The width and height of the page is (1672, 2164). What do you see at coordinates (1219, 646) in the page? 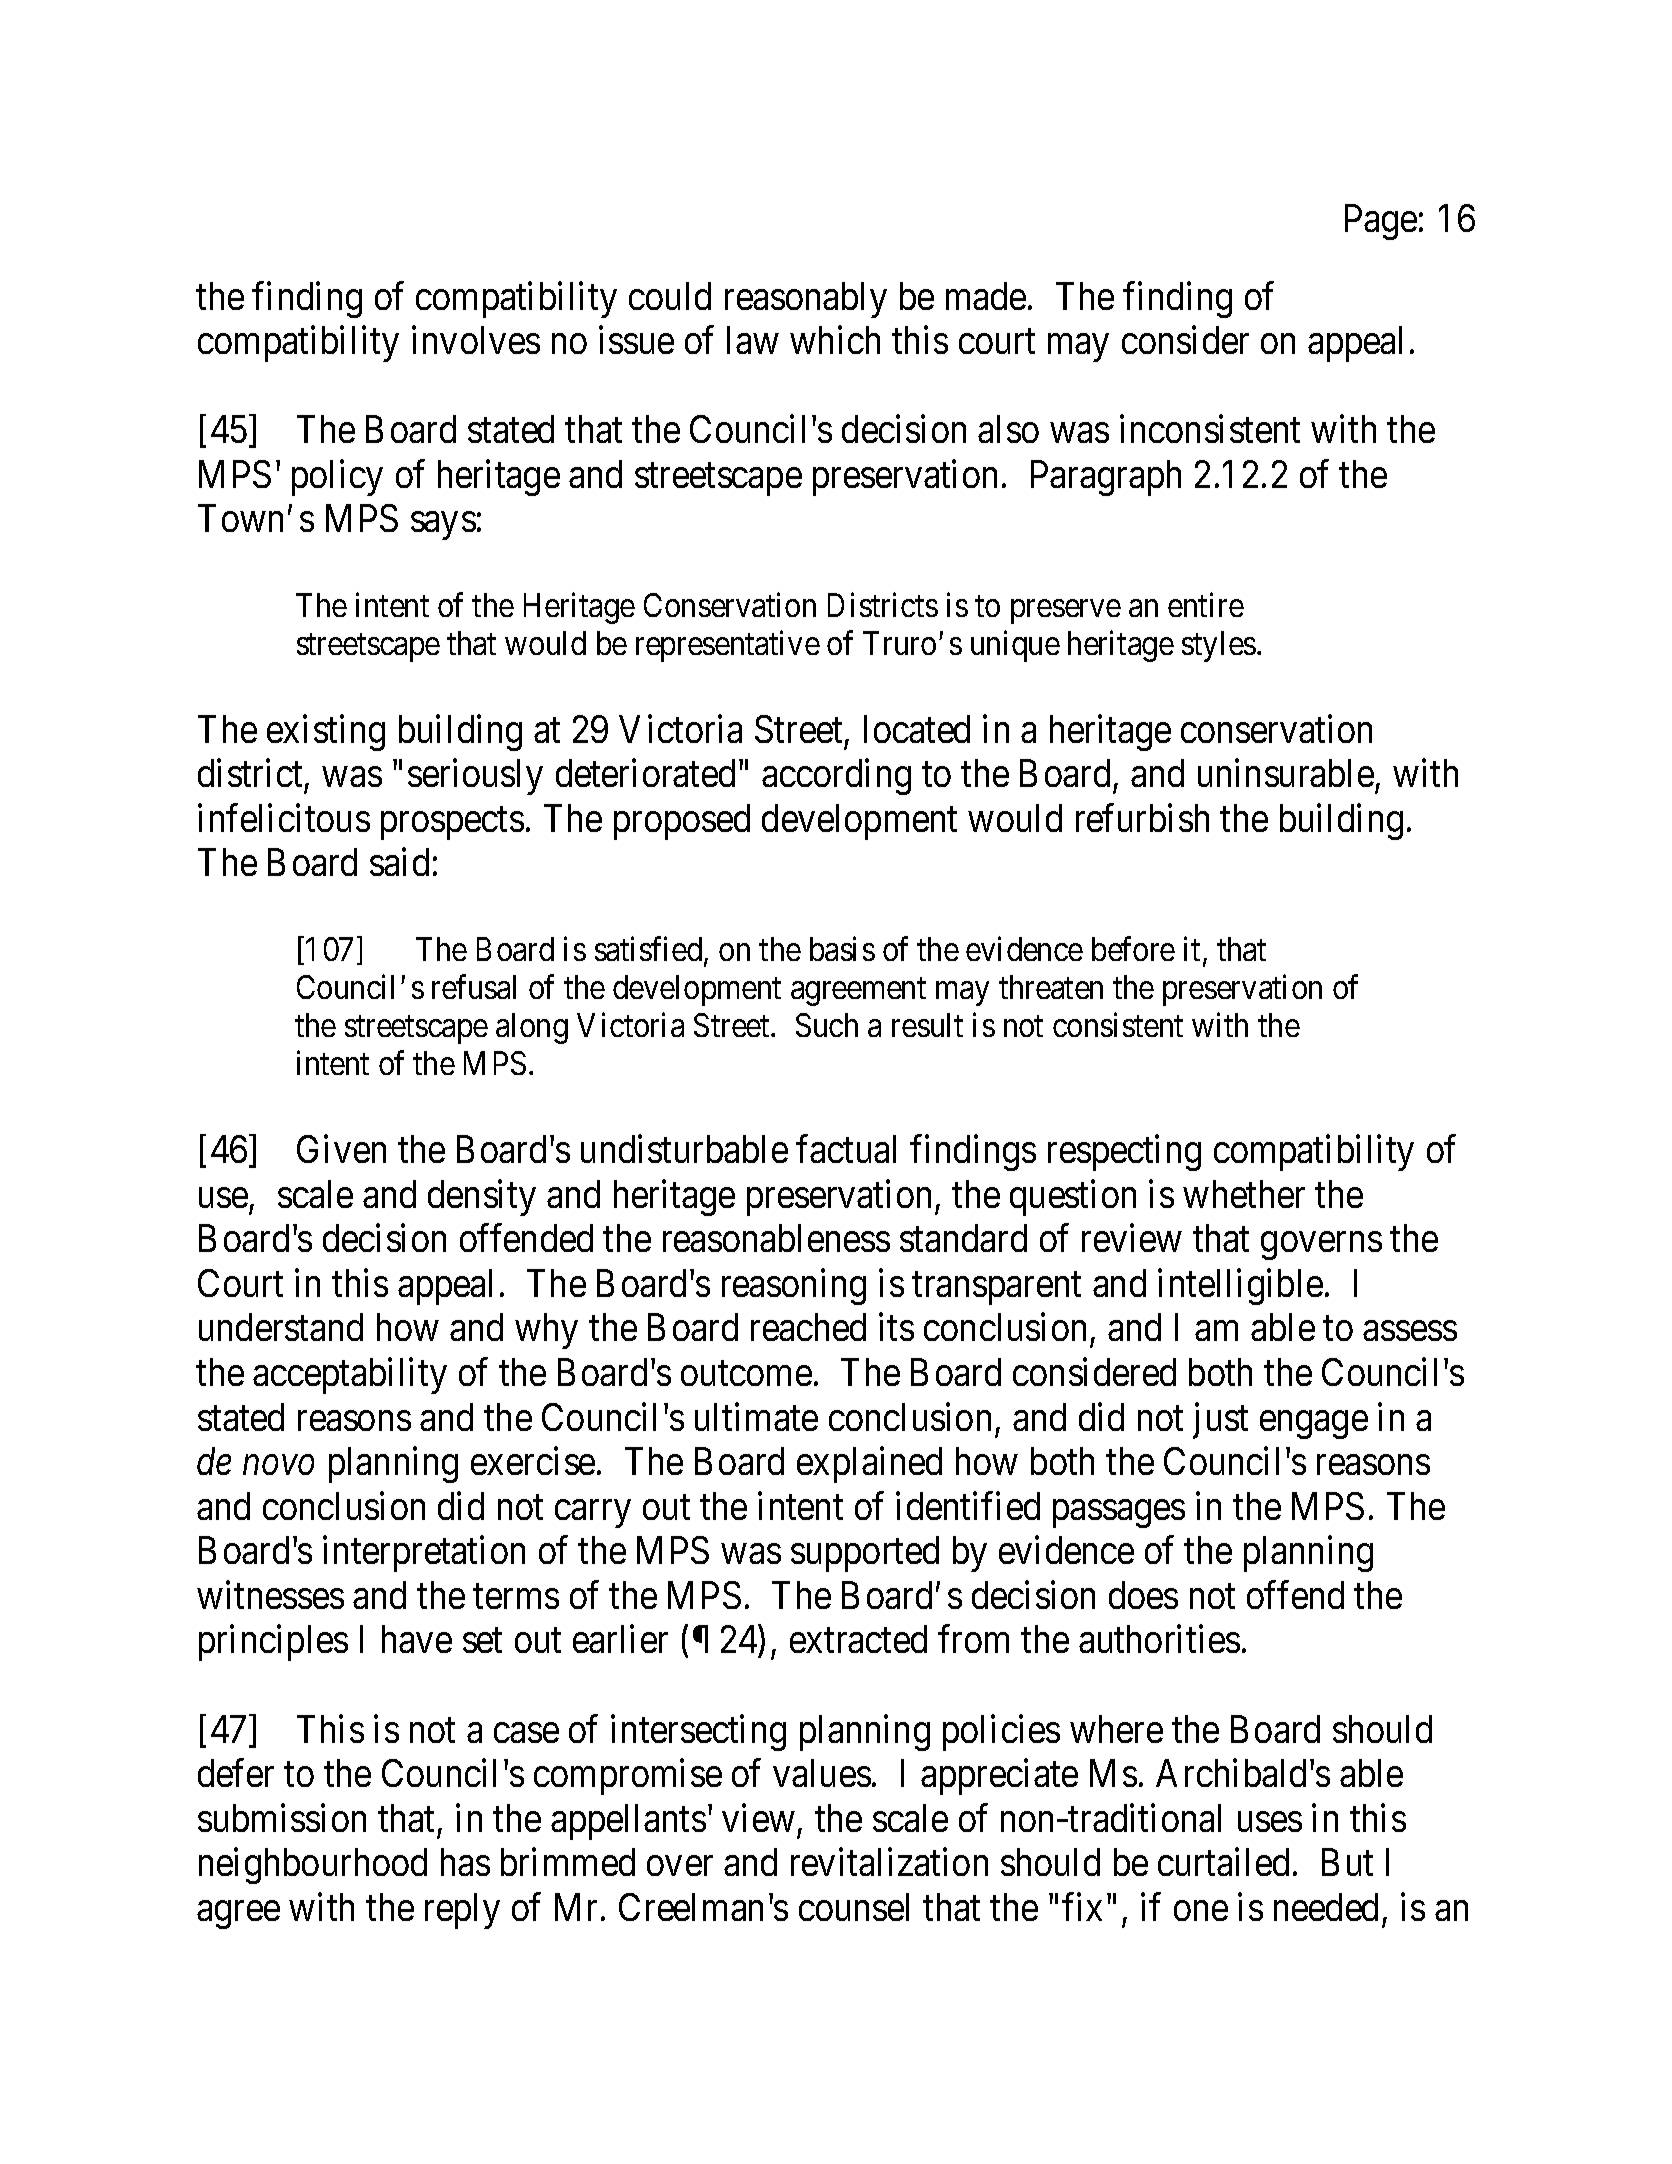
I see `styles` at bounding box center [1219, 646].
